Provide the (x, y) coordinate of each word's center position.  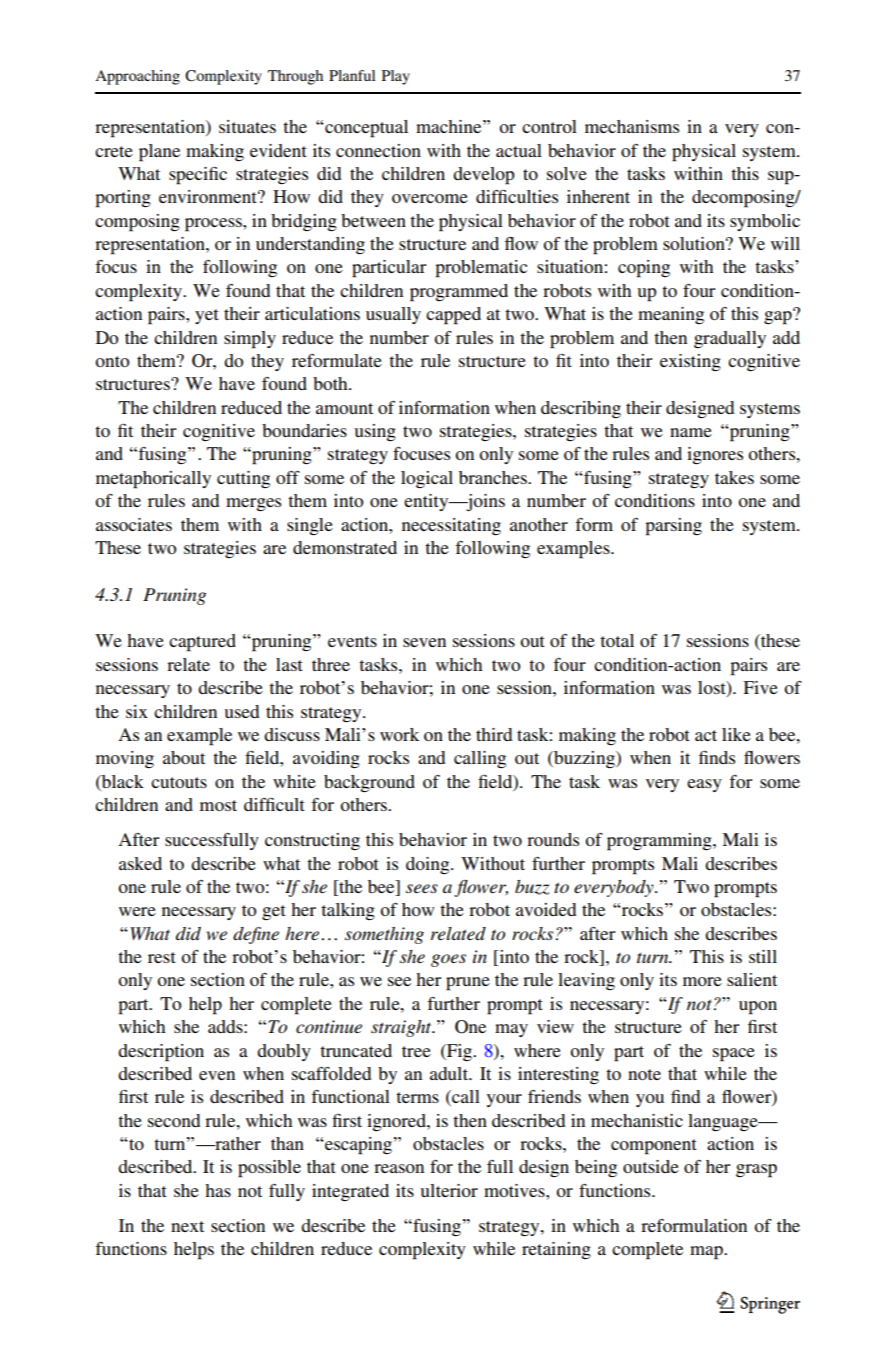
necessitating (451, 526)
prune (468, 984)
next (187, 1226)
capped (453, 316)
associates (134, 524)
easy (704, 785)
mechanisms (632, 126)
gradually (730, 339)
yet (207, 316)
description (161, 1053)
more (702, 981)
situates (247, 126)
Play (396, 77)
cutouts (179, 782)
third (494, 734)
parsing (673, 527)
